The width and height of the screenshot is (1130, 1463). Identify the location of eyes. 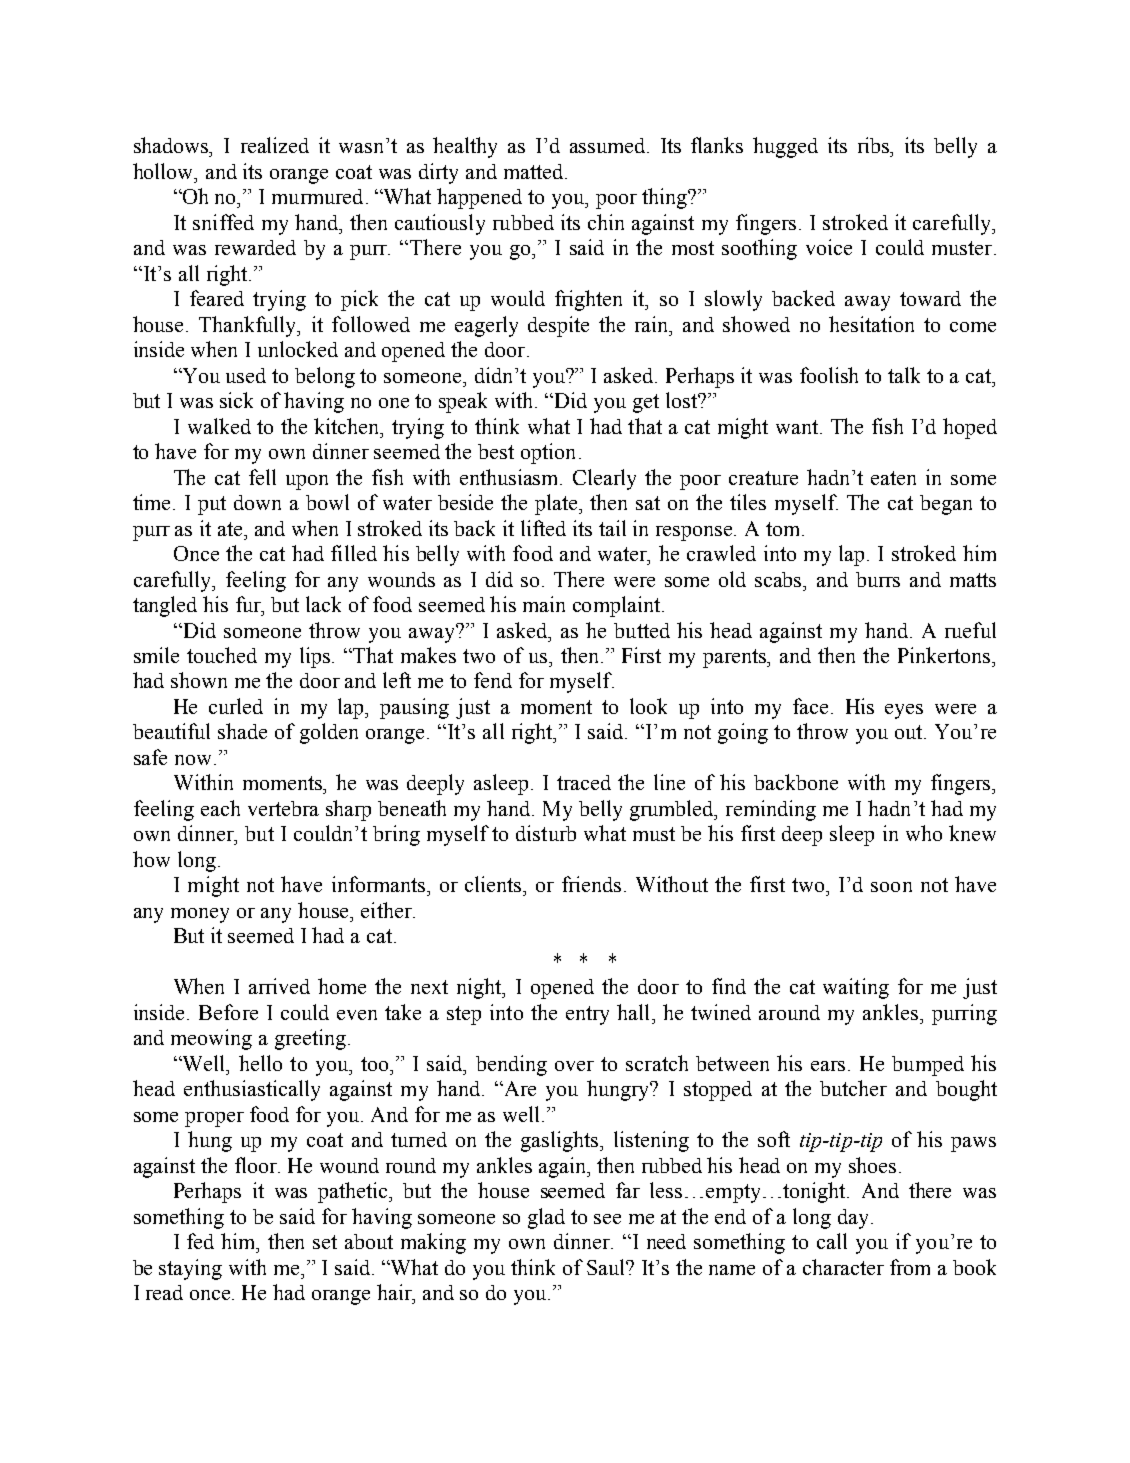
(904, 711).
